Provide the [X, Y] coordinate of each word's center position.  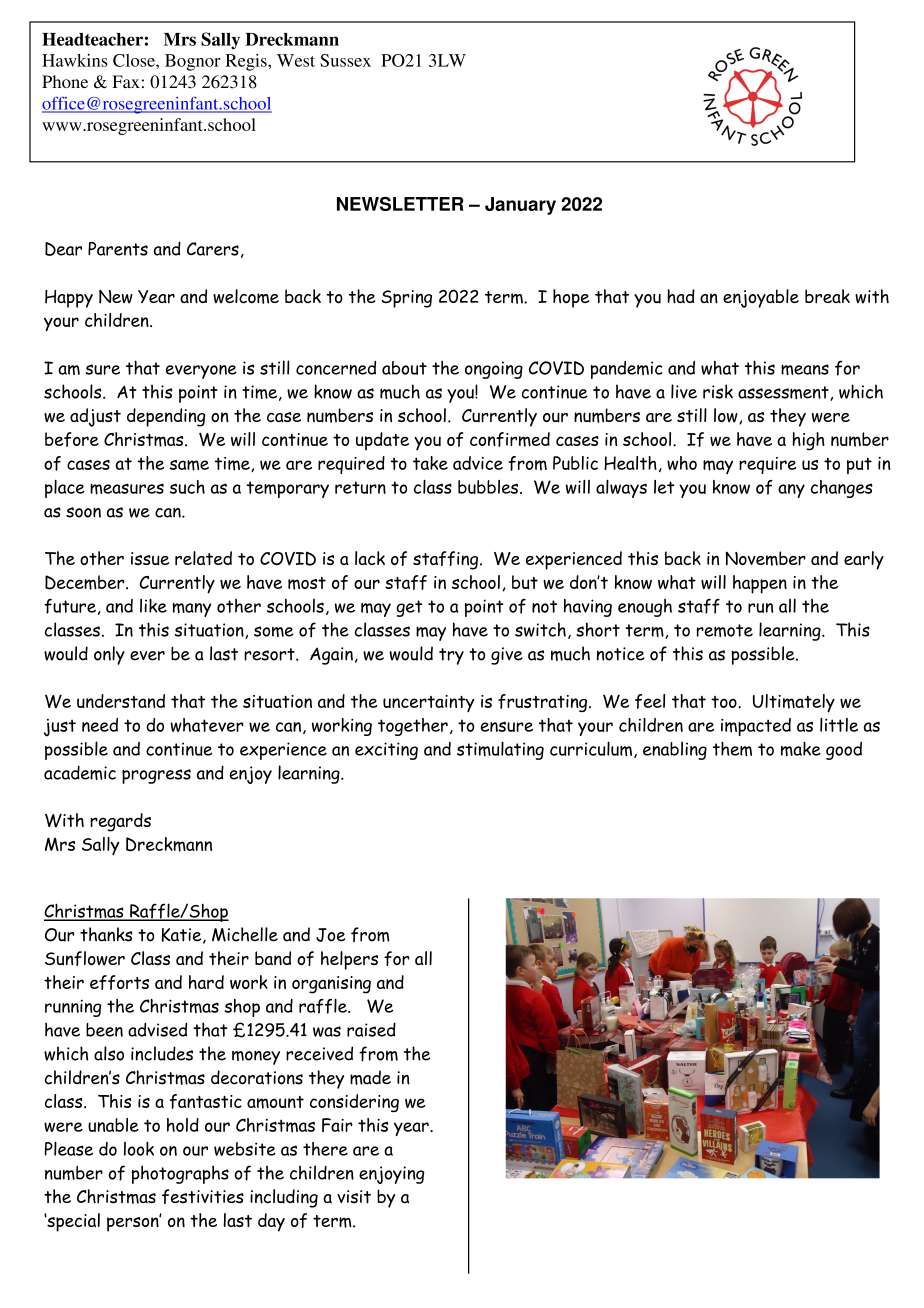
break [827, 296]
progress [156, 776]
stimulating [500, 750]
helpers [349, 960]
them [732, 748]
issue [150, 559]
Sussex [345, 60]
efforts [119, 982]
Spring [406, 299]
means [805, 369]
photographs [180, 1174]
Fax [126, 81]
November [765, 558]
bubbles [489, 487]
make [801, 748]
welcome [246, 296]
